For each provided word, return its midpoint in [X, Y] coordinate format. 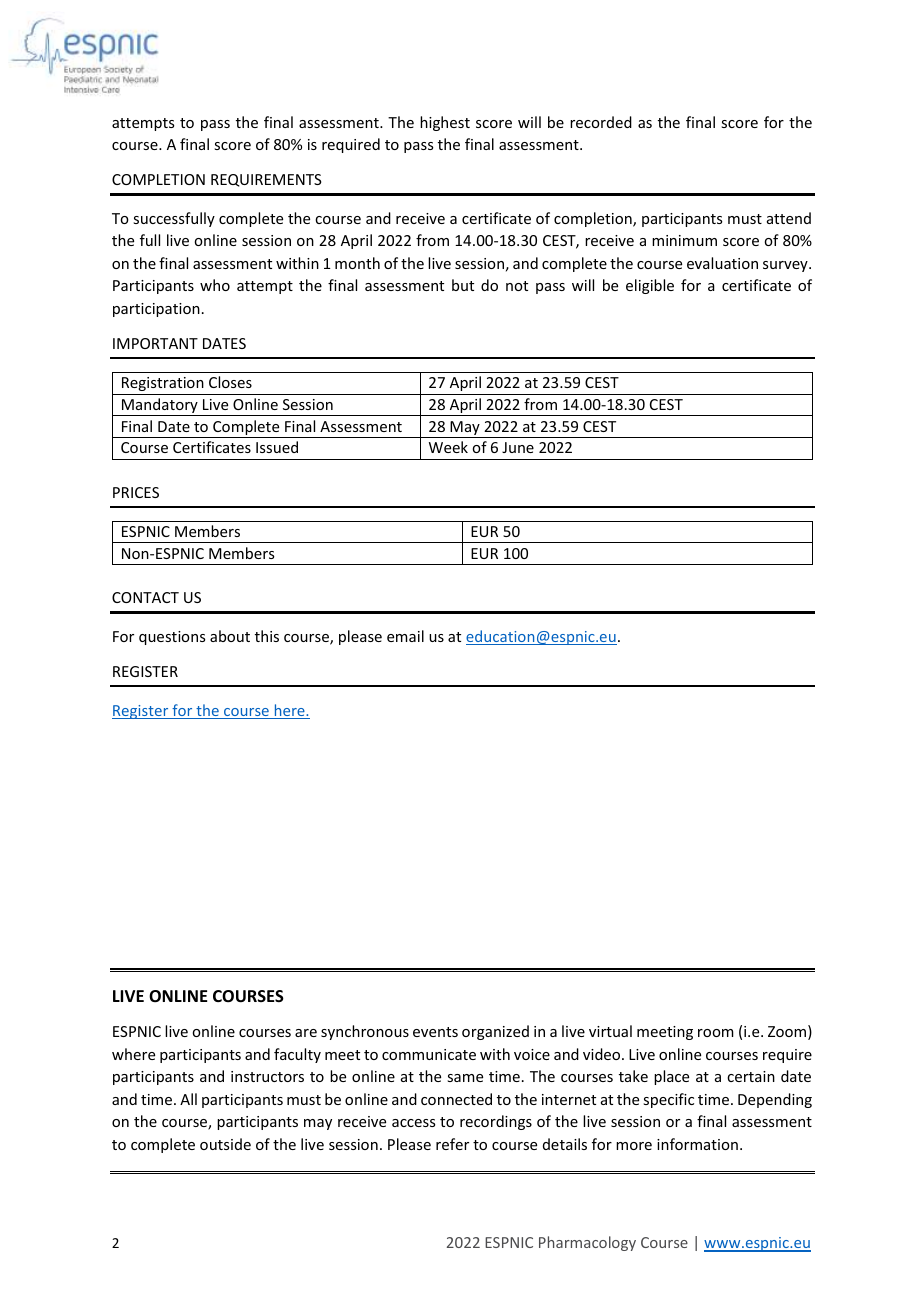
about [230, 636]
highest [445, 123]
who [215, 285]
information [697, 1144]
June [518, 447]
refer [452, 1144]
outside [225, 1144]
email [405, 636]
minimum [684, 240]
